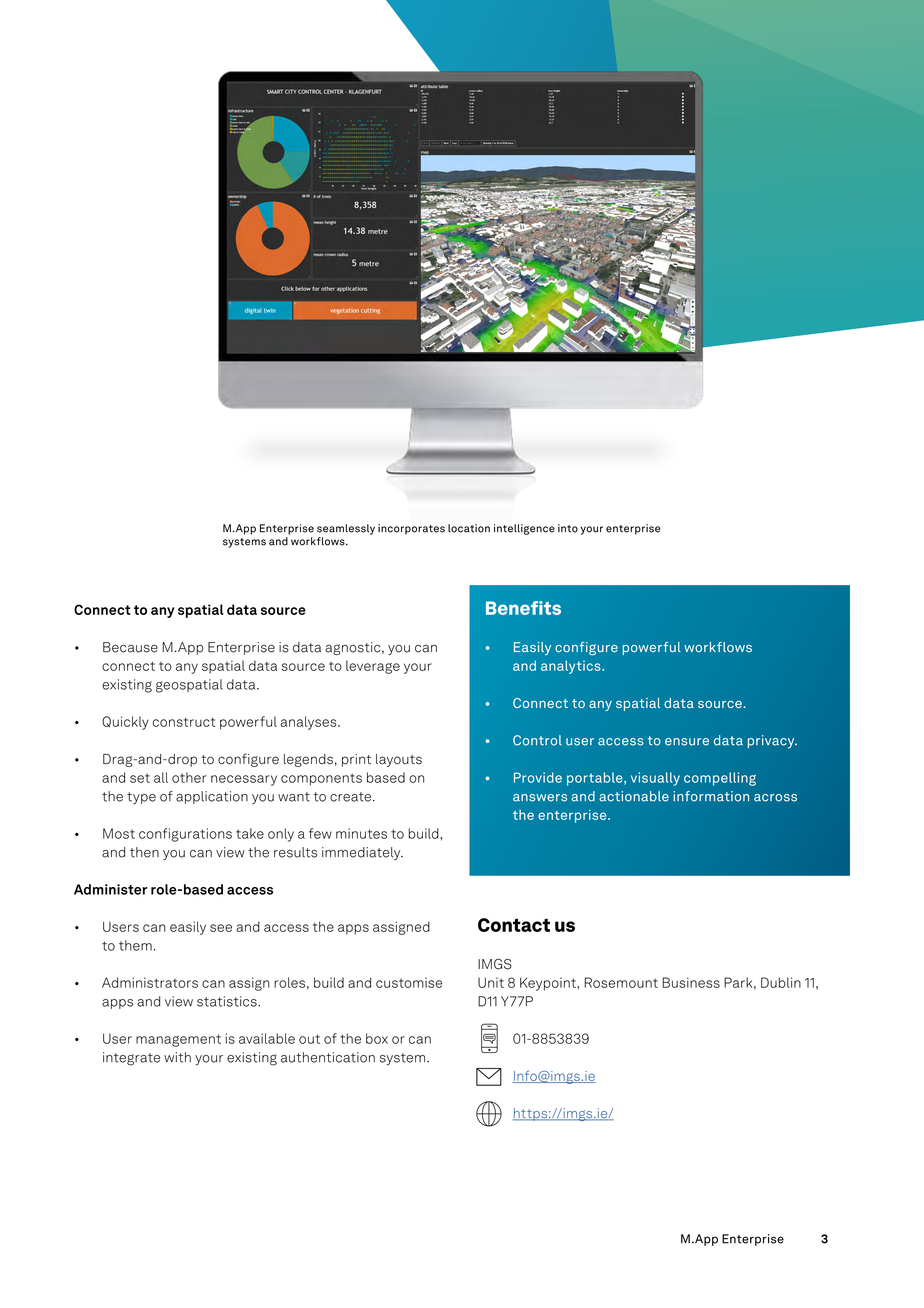 This screenshot has height=1308, width=924. I want to click on into, so click(568, 528).
